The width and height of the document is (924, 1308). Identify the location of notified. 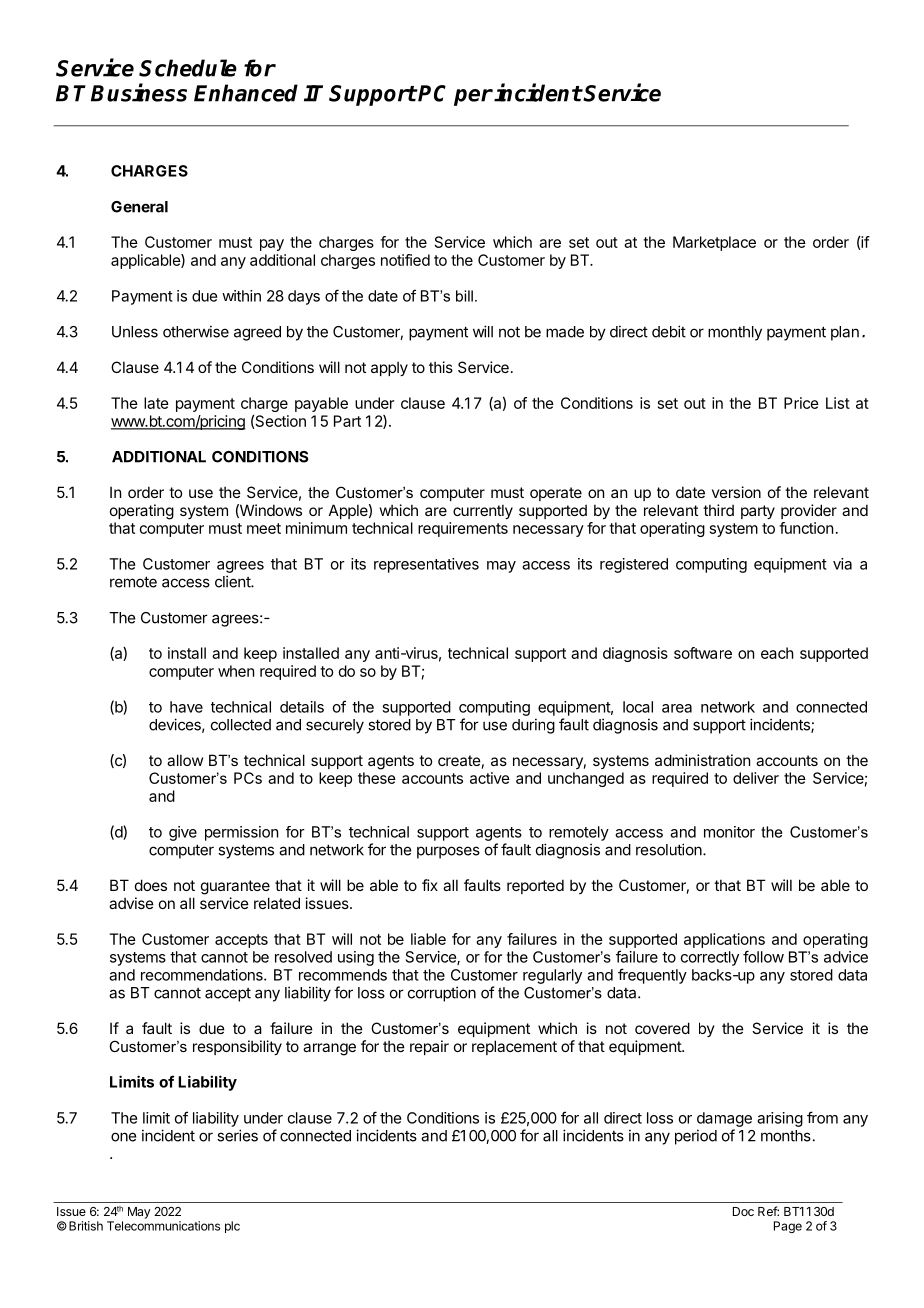
(405, 260).
